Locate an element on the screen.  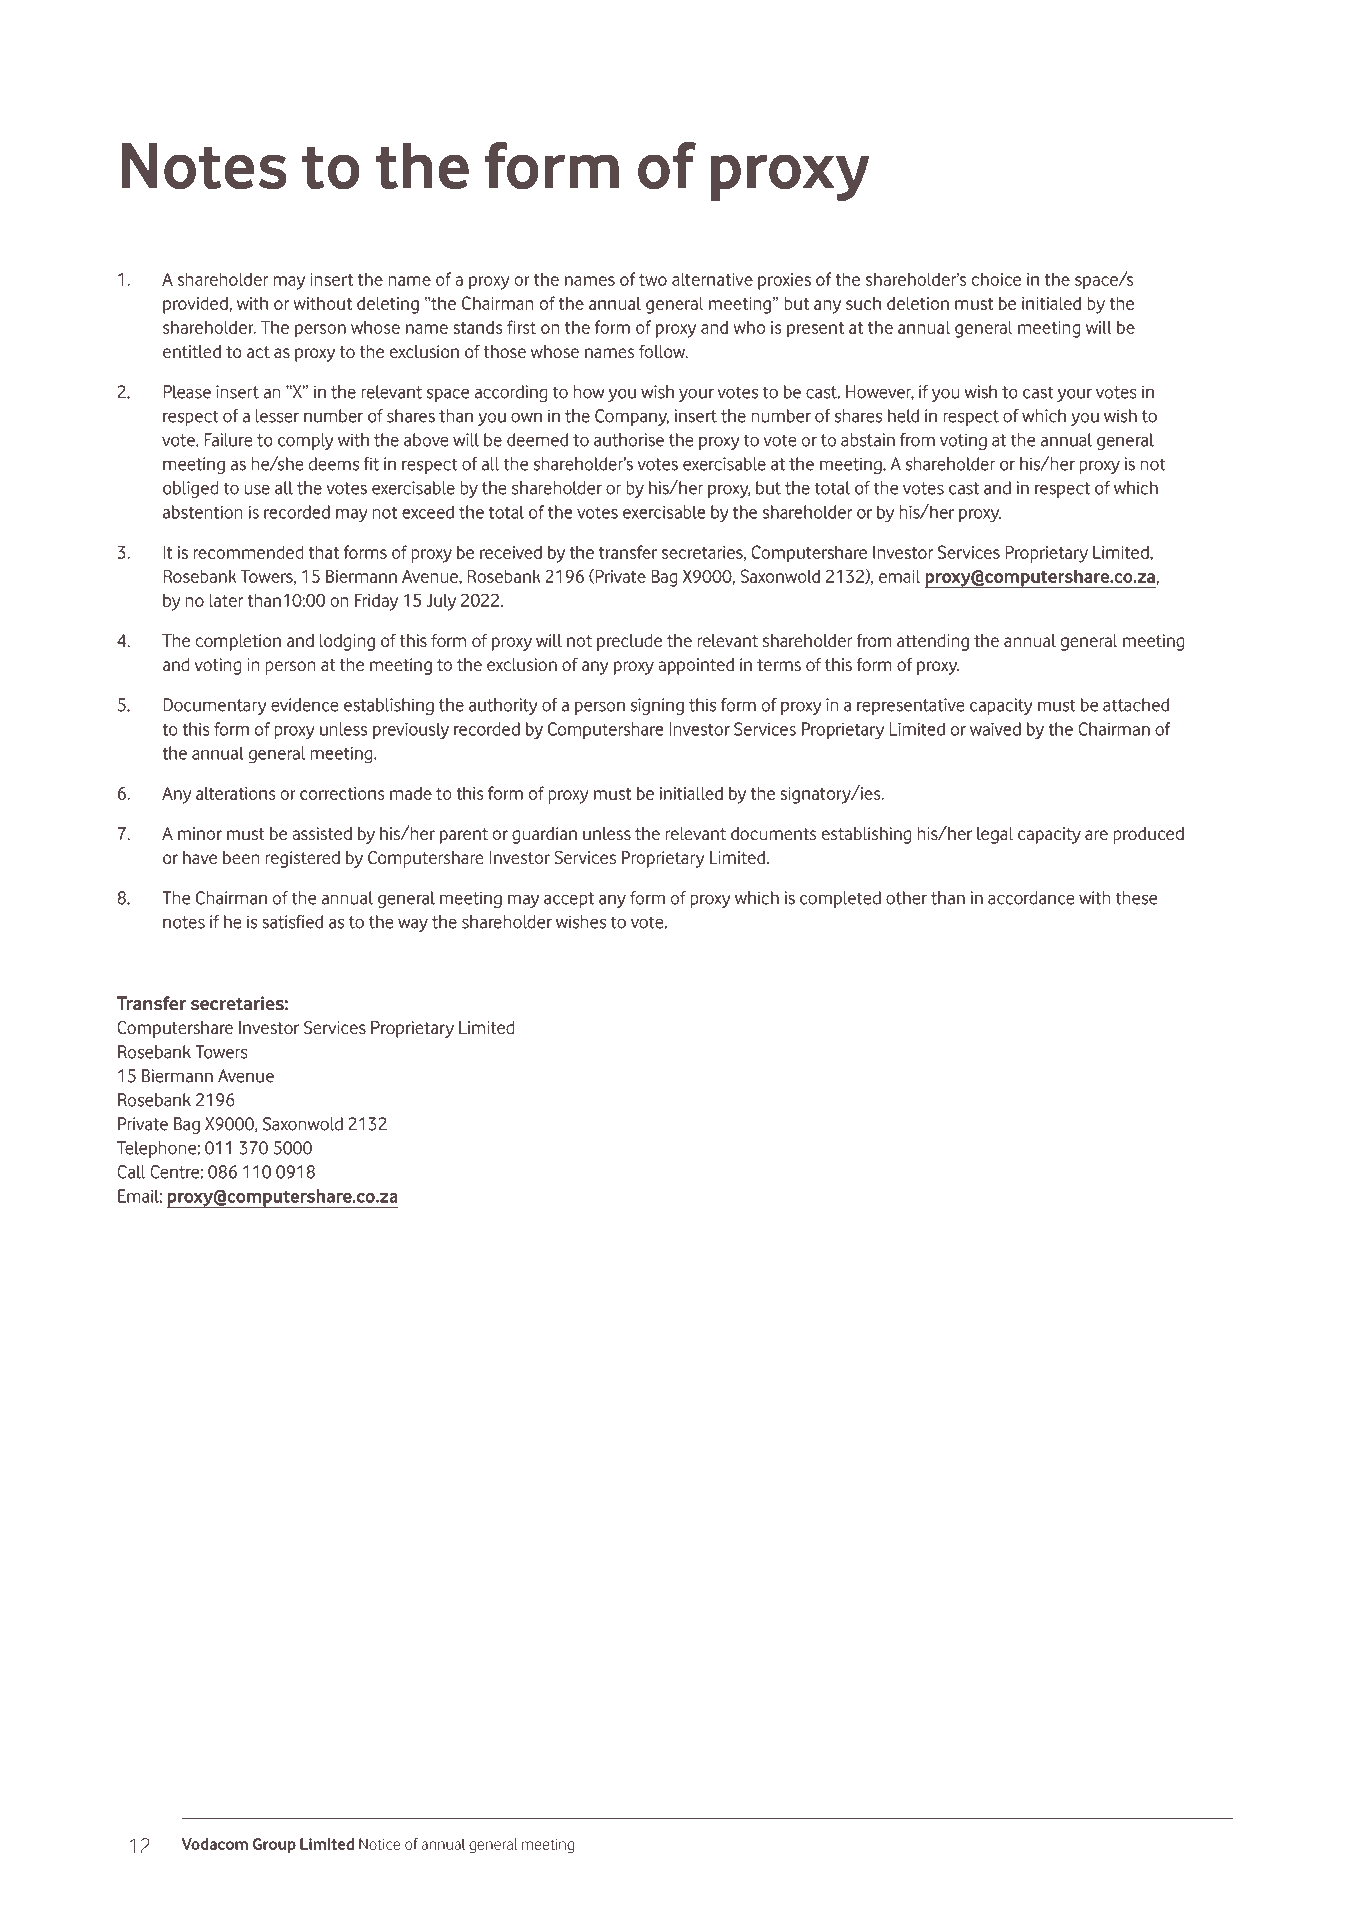
way is located at coordinates (413, 925).
